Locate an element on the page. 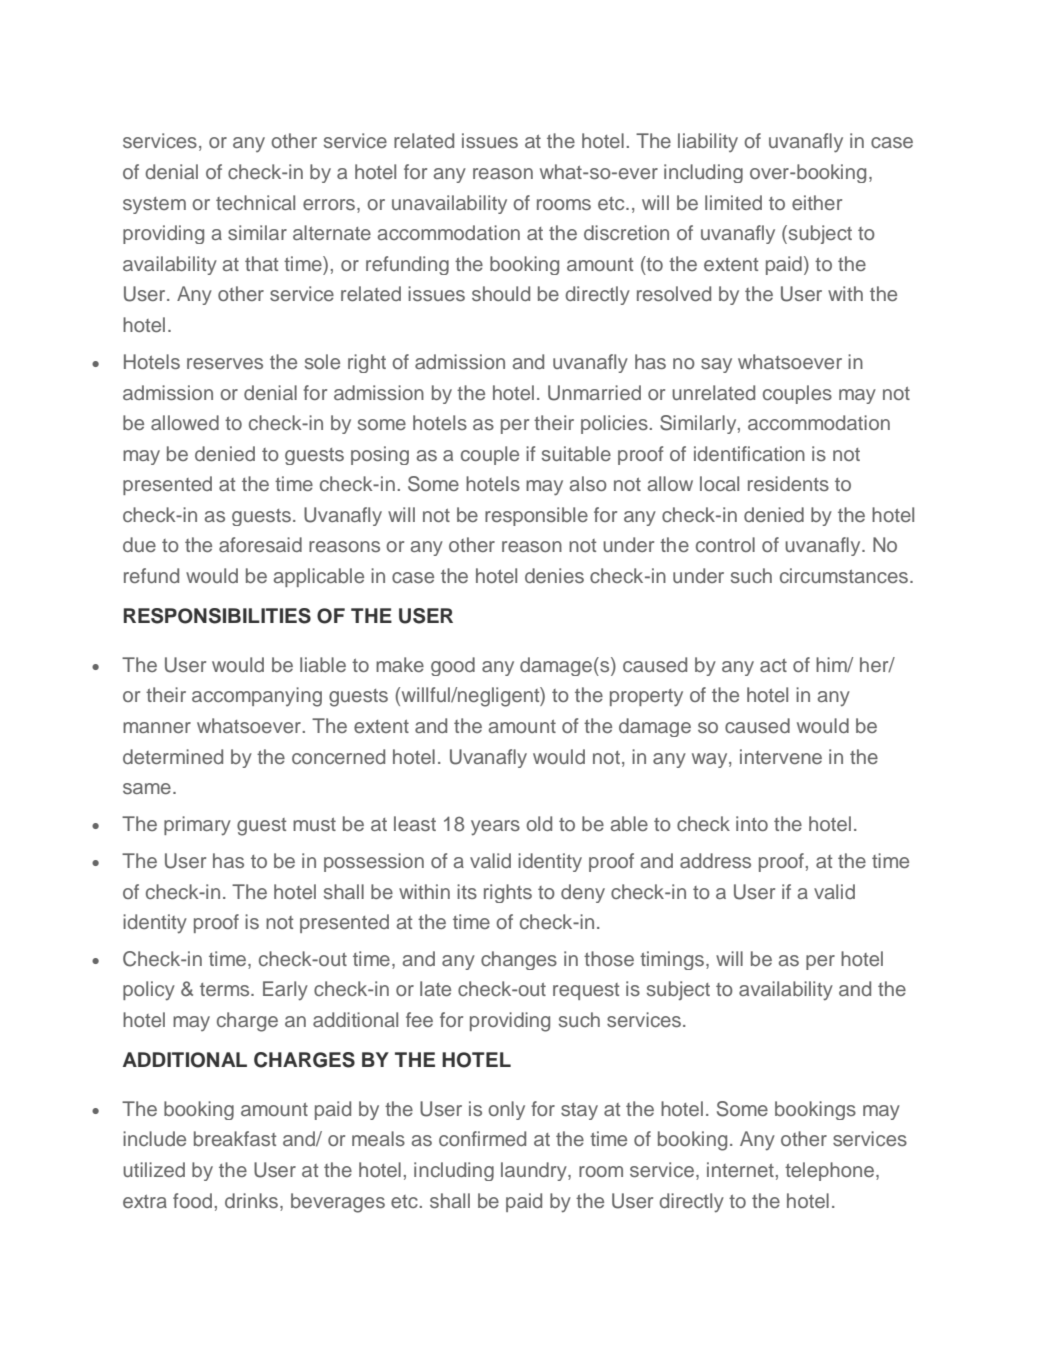  discretion is located at coordinates (626, 232).
